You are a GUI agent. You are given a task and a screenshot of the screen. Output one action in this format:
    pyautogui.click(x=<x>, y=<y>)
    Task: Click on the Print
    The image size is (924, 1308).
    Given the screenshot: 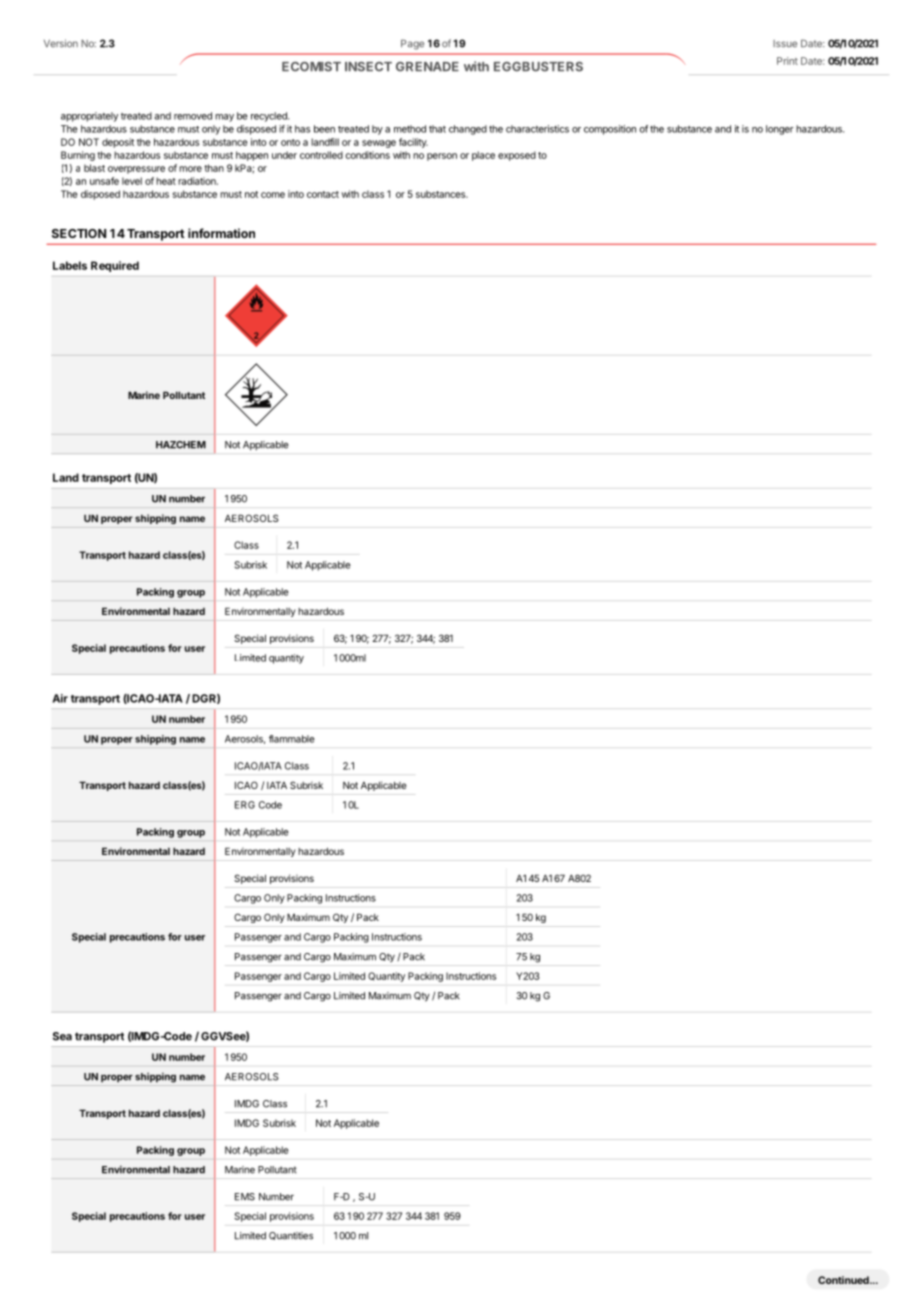 What is the action you would take?
    pyautogui.click(x=787, y=61)
